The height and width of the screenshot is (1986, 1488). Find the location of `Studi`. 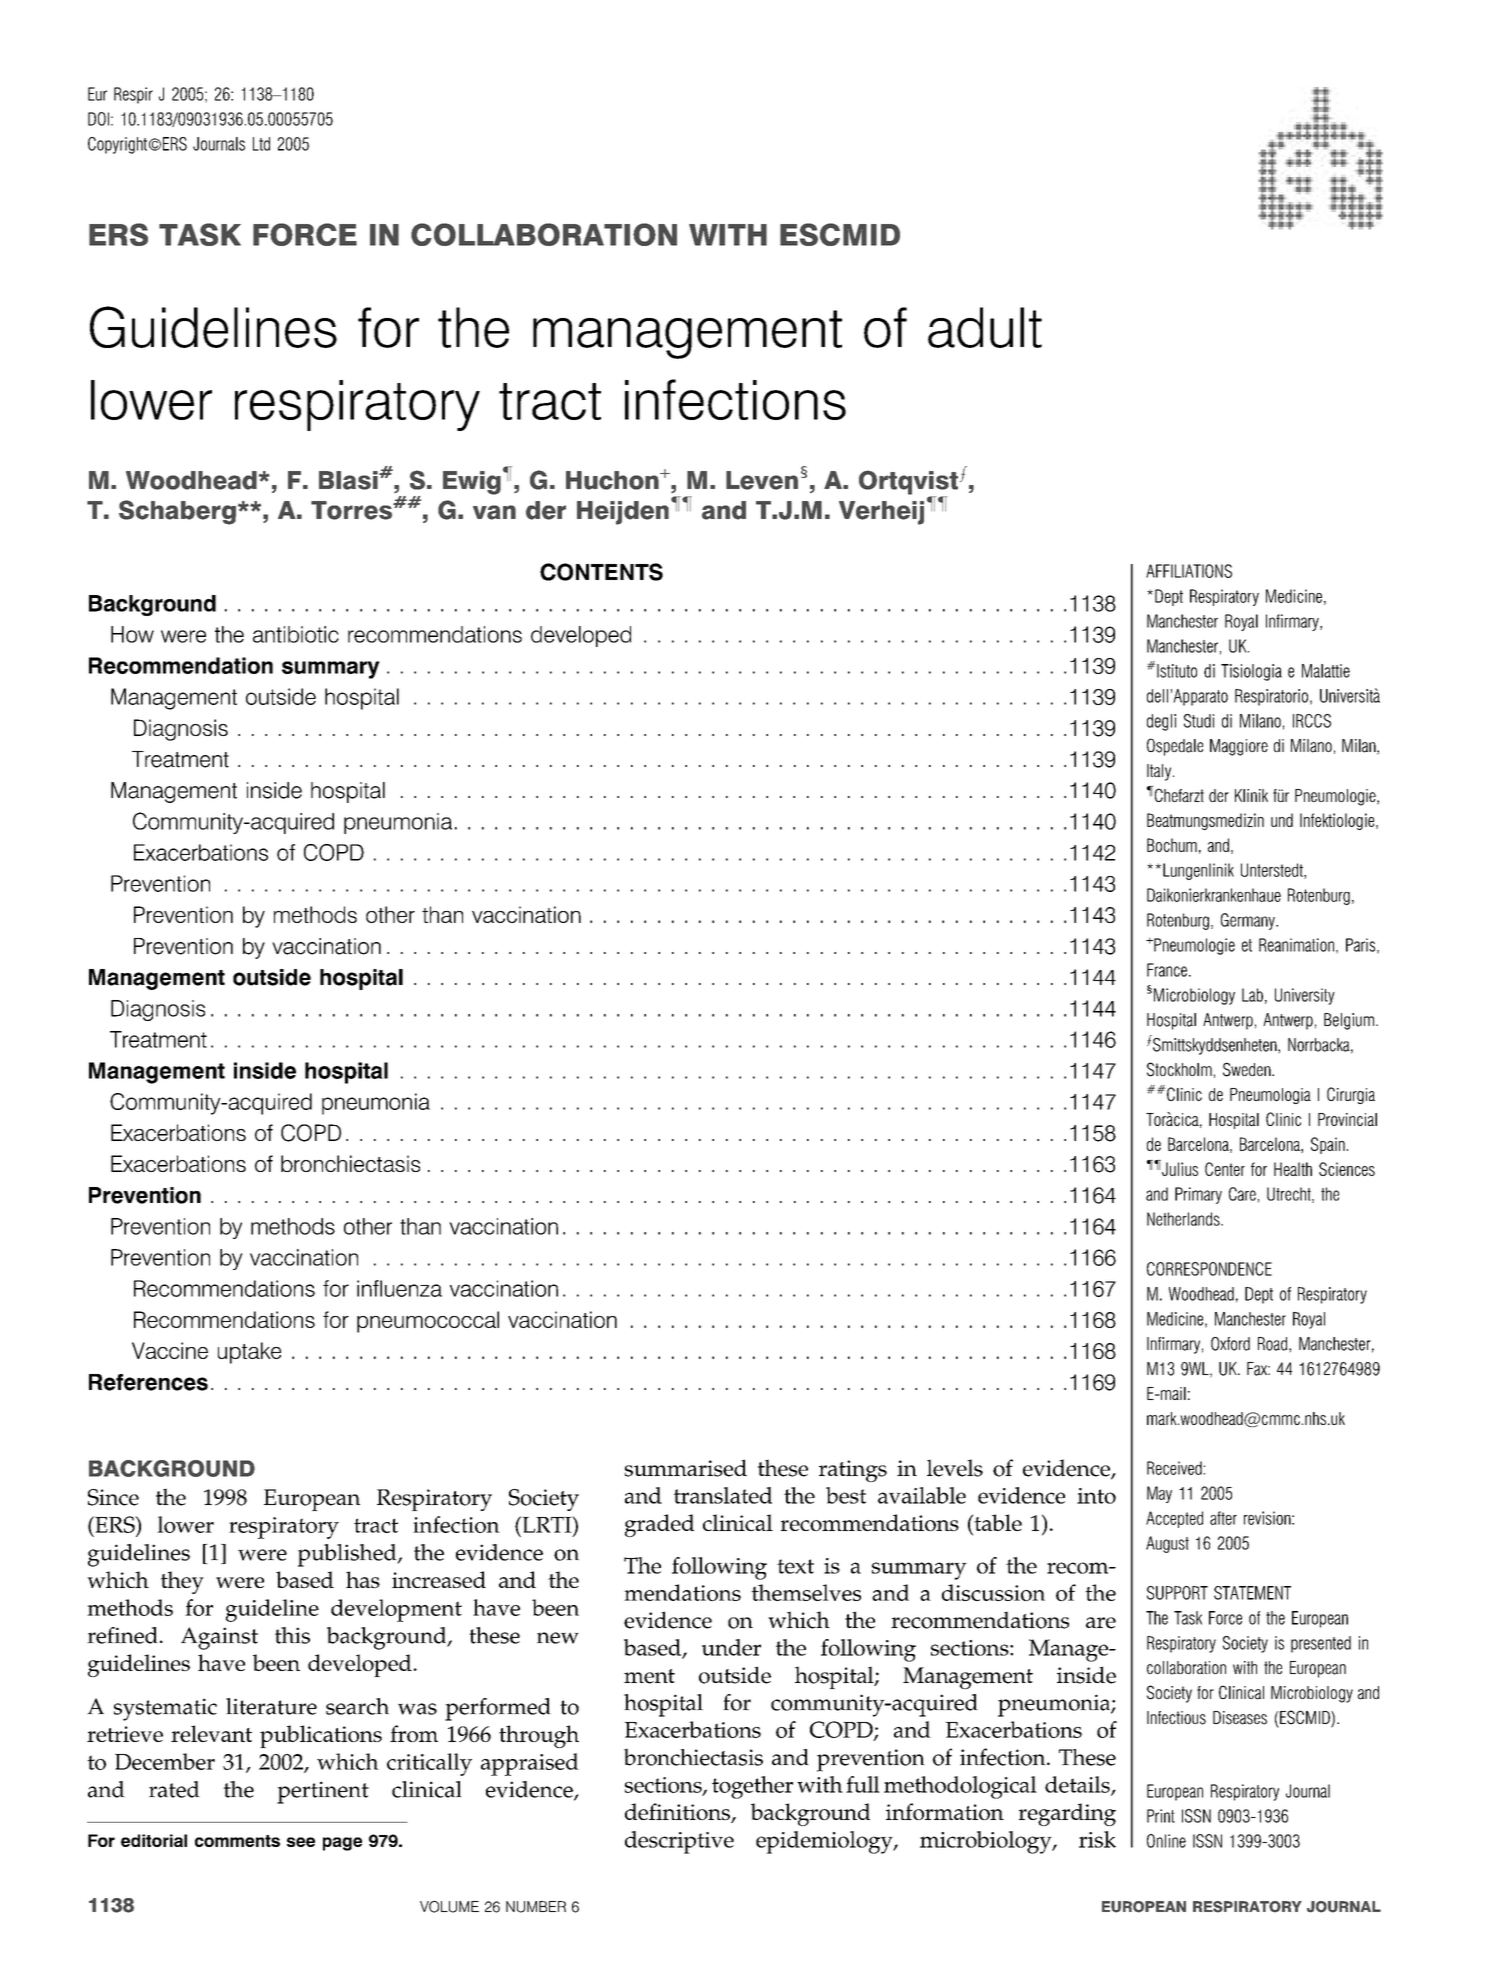

Studi is located at coordinates (1199, 721).
